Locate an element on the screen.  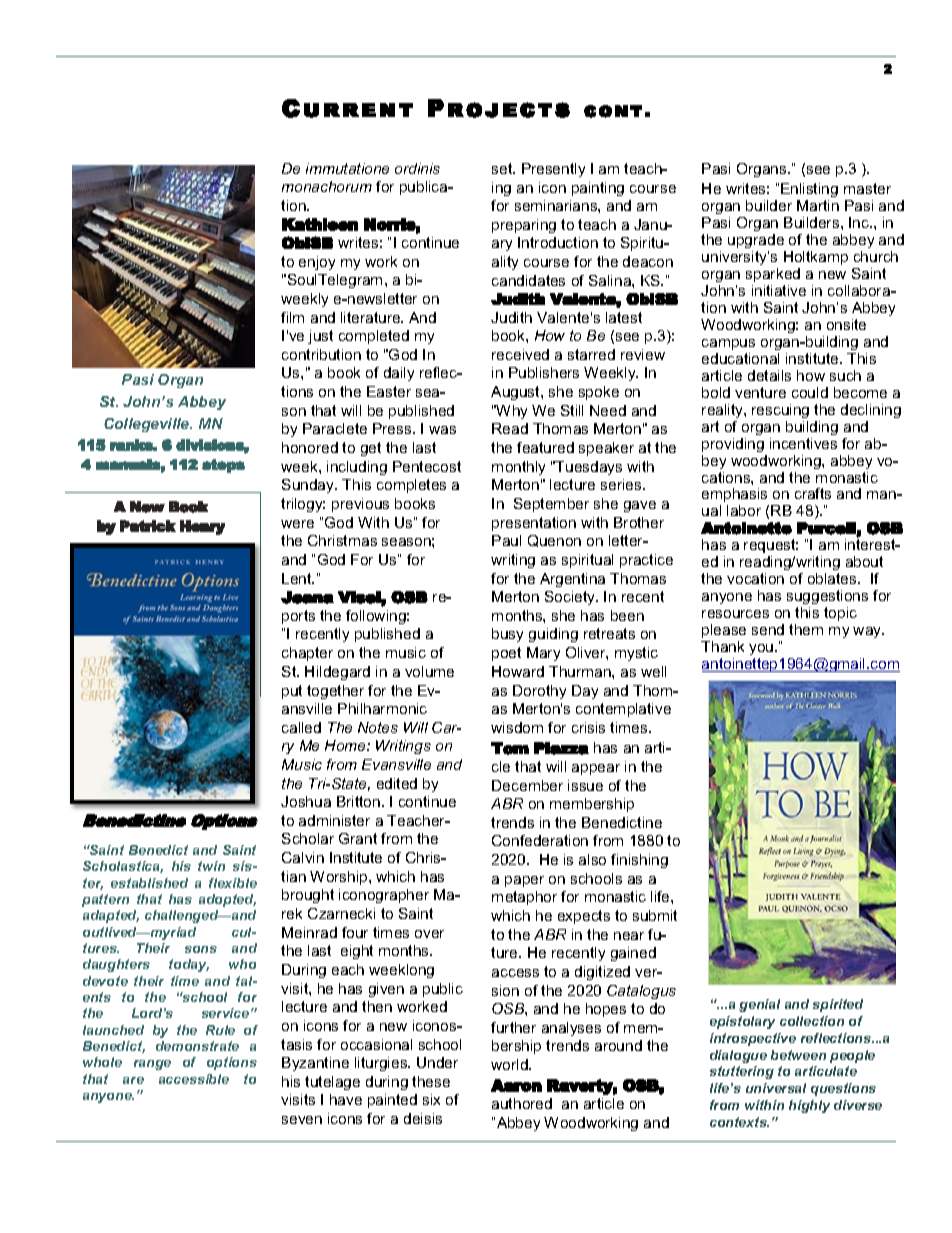
finishing is located at coordinates (639, 861).
